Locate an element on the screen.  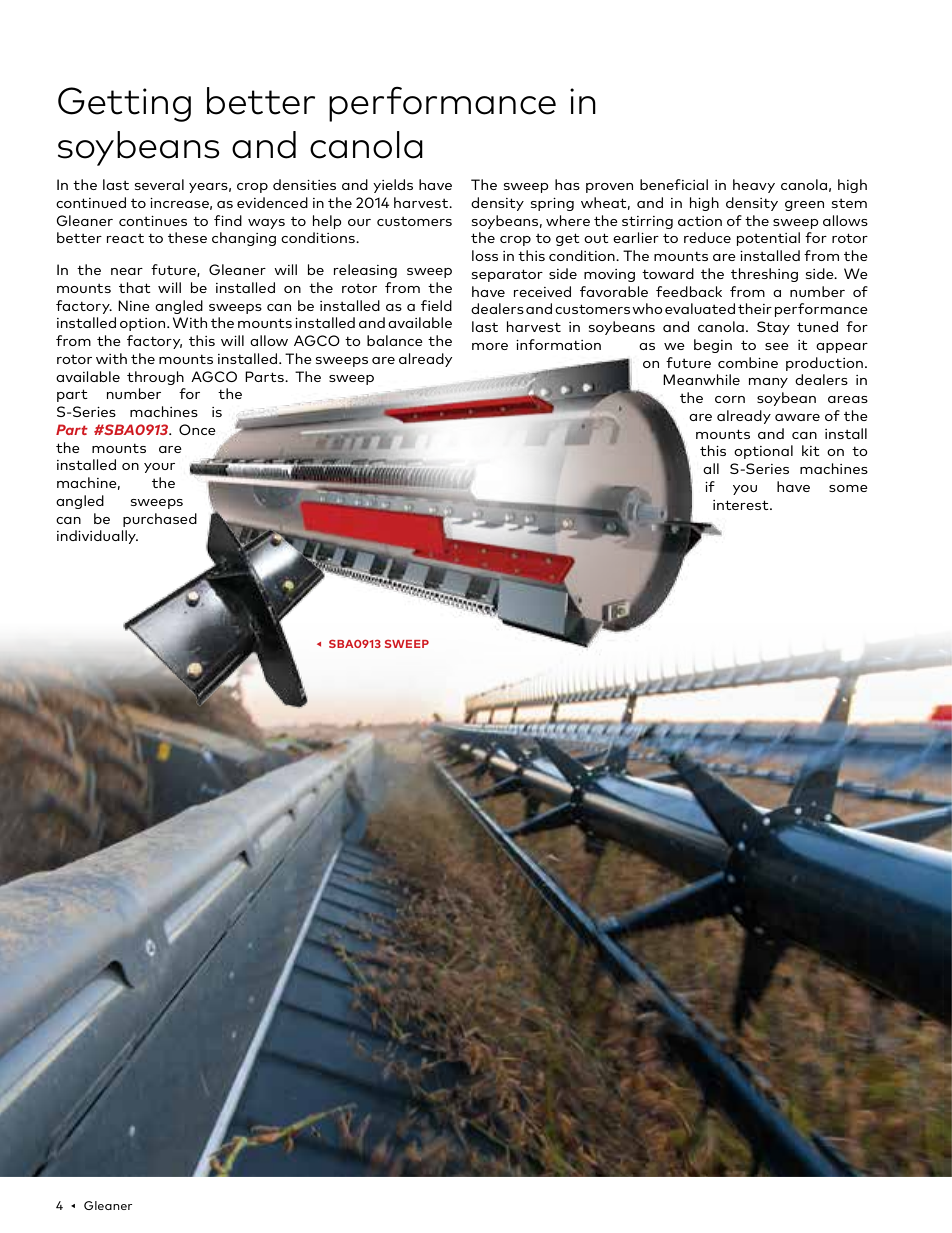
through is located at coordinates (155, 378).
